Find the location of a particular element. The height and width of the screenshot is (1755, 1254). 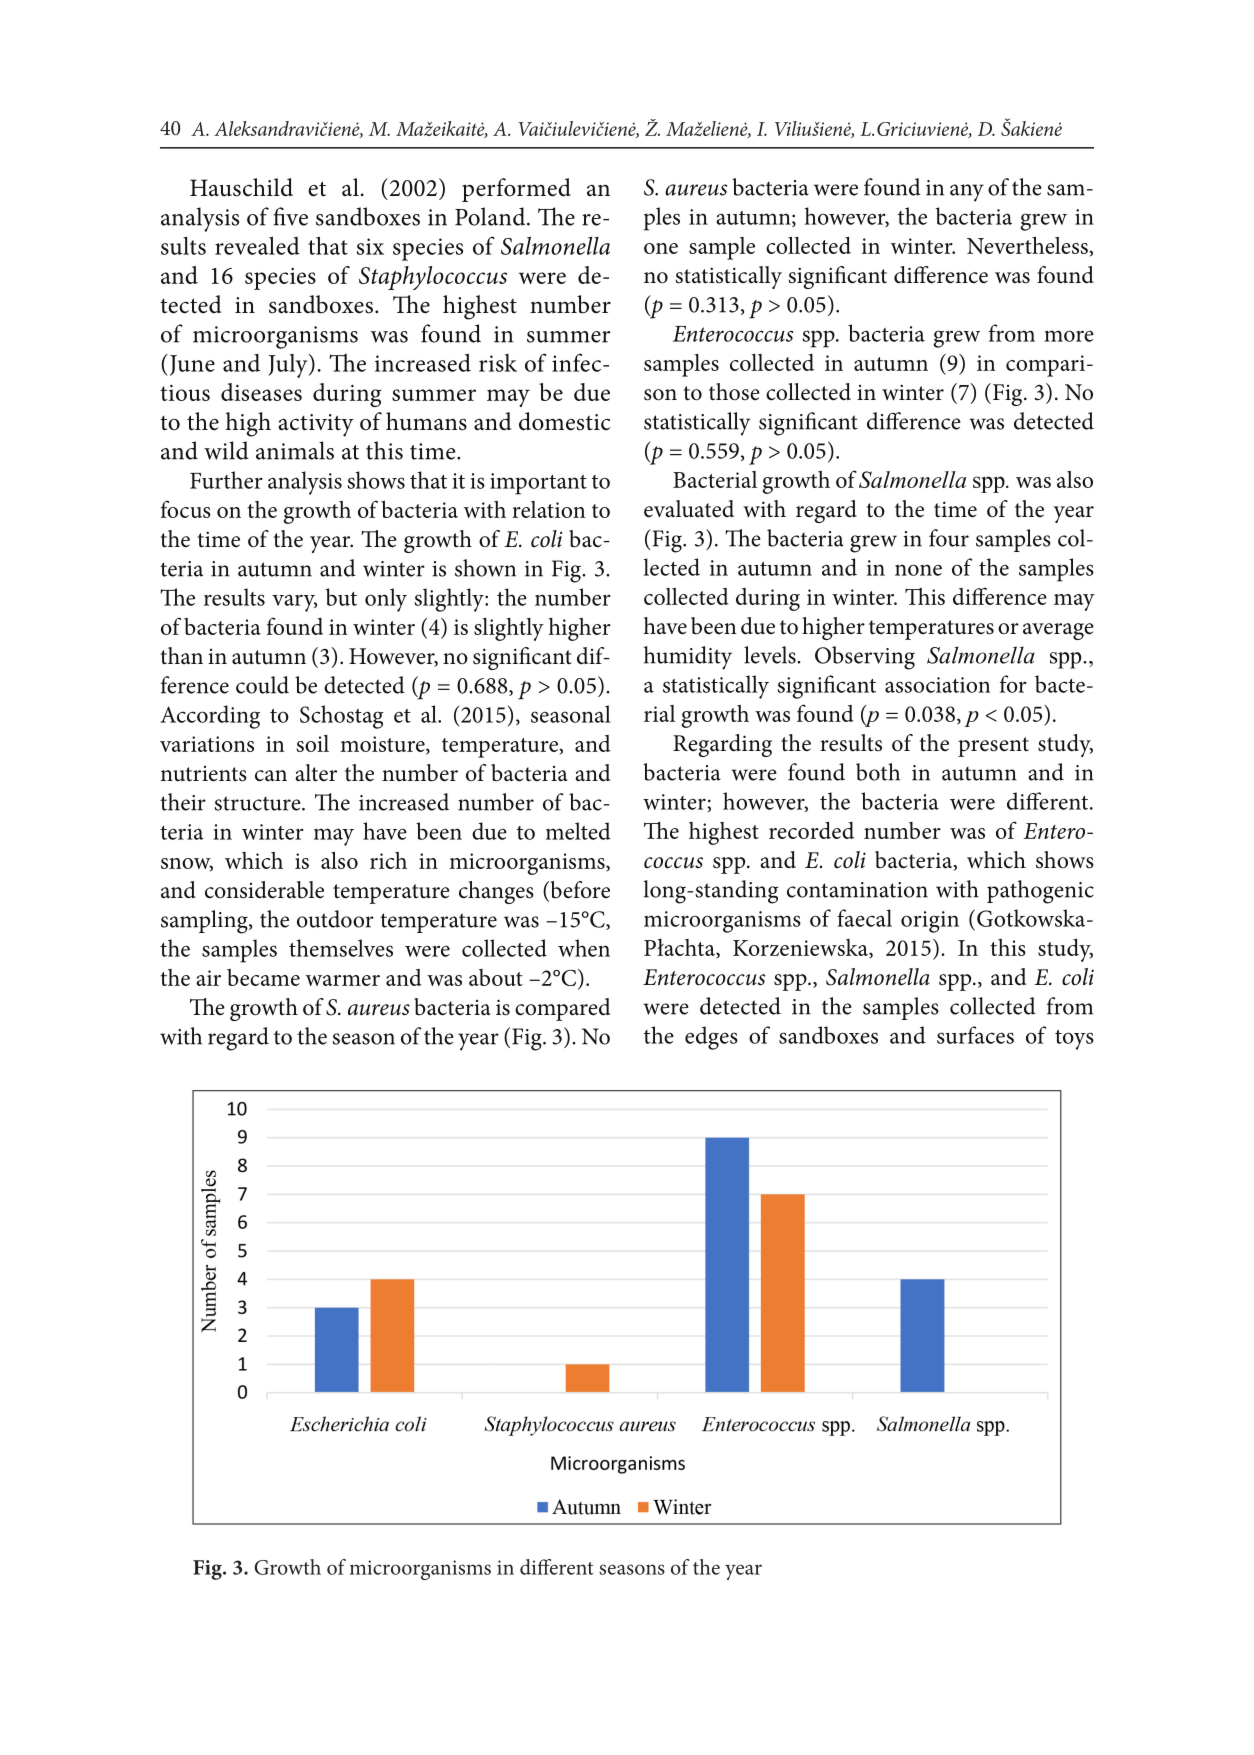

compared is located at coordinates (562, 1009).
